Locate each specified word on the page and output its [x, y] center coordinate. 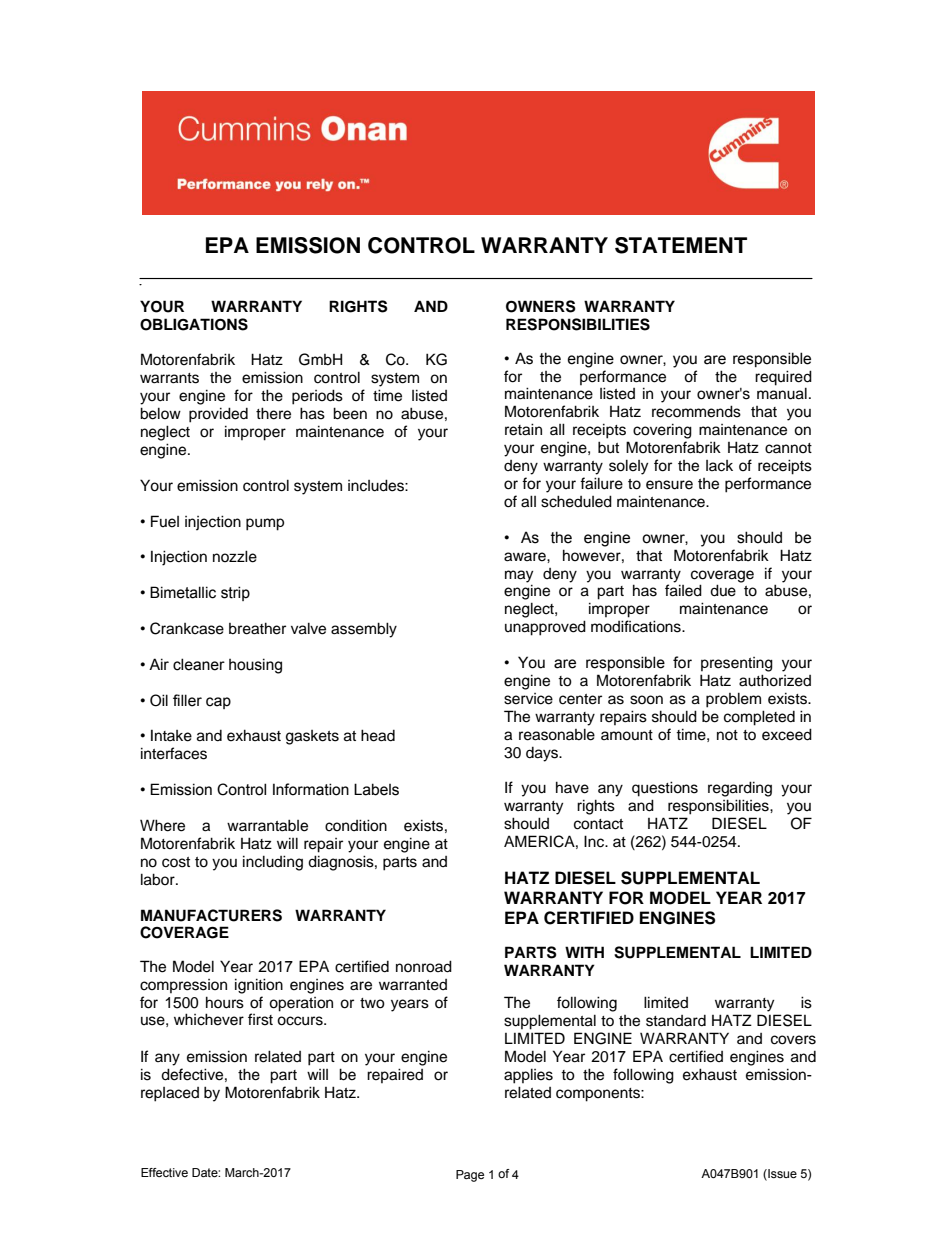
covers [793, 1040]
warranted [413, 985]
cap [218, 703]
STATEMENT [681, 245]
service [528, 699]
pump [265, 524]
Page [470, 1176]
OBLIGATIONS [194, 324]
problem [733, 700]
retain [523, 429]
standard [676, 1021]
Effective [164, 1172]
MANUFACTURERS [211, 915]
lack [719, 466]
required [783, 378]
